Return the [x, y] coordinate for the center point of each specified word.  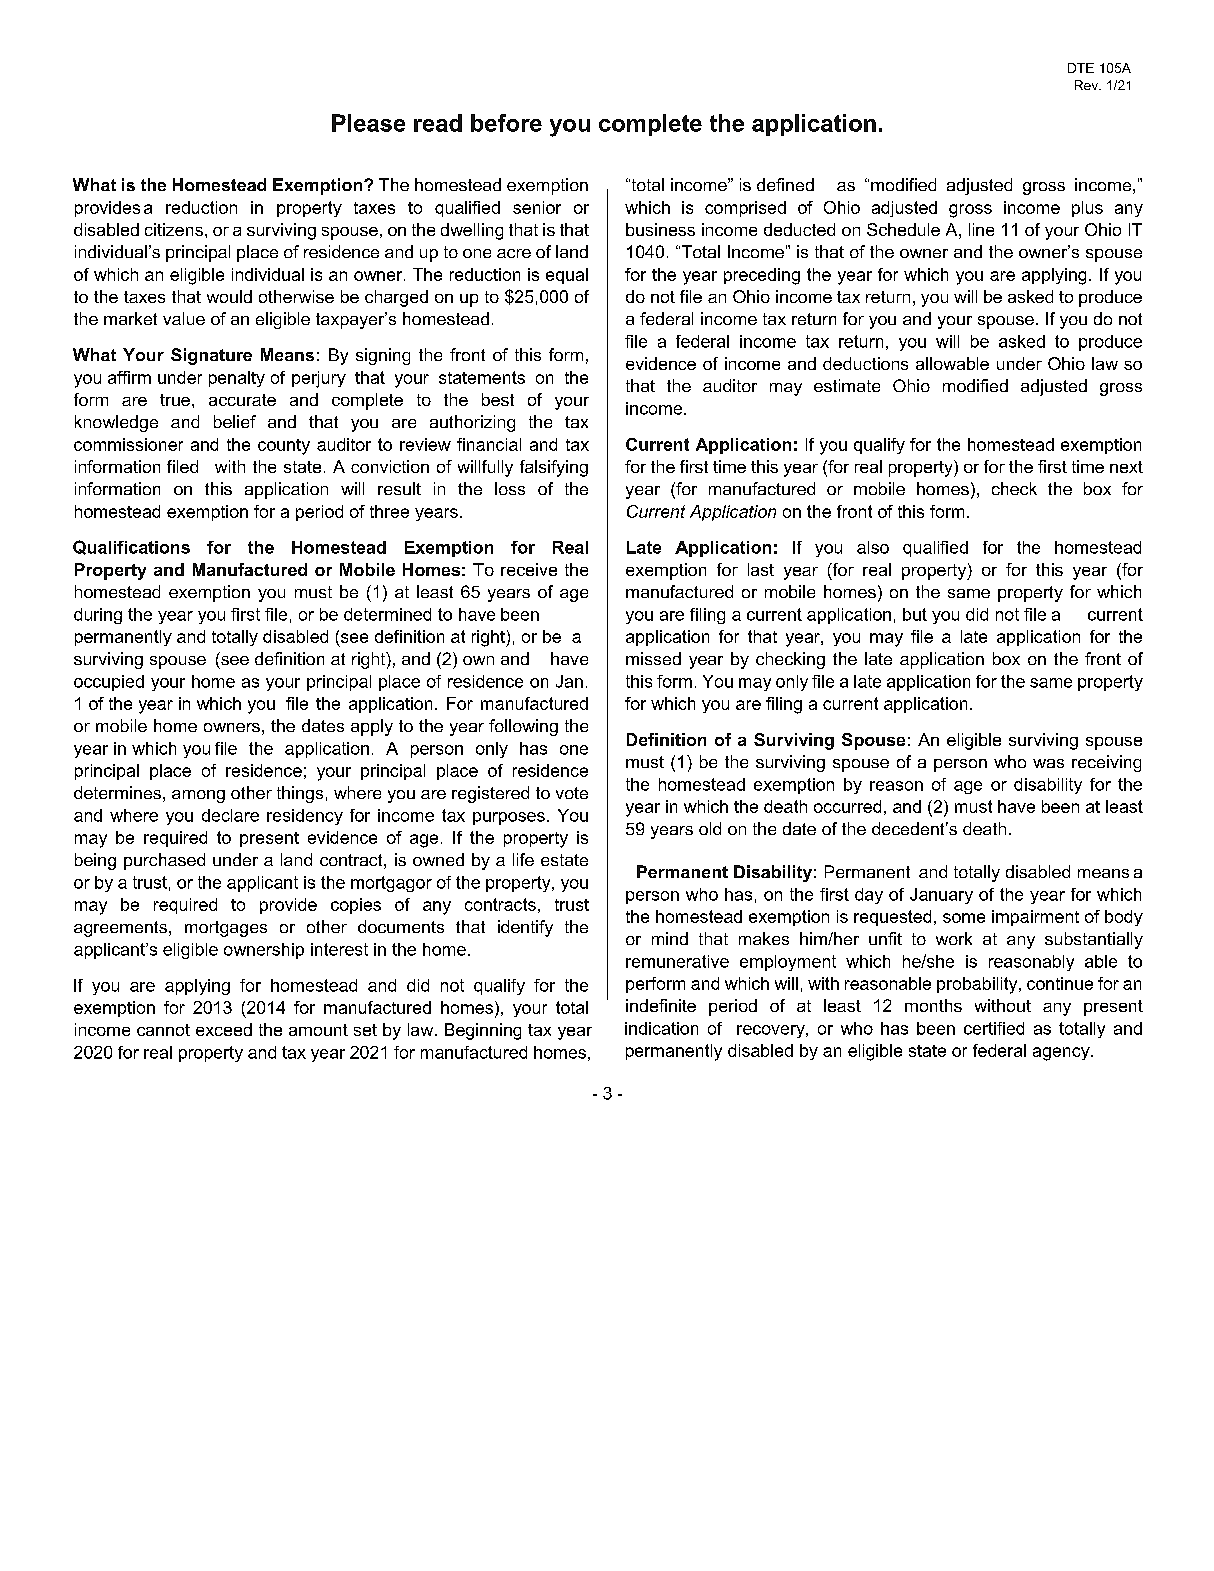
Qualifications [131, 547]
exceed [224, 1029]
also [873, 547]
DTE [1081, 68]
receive [529, 569]
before [506, 123]
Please [368, 123]
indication [661, 1028]
